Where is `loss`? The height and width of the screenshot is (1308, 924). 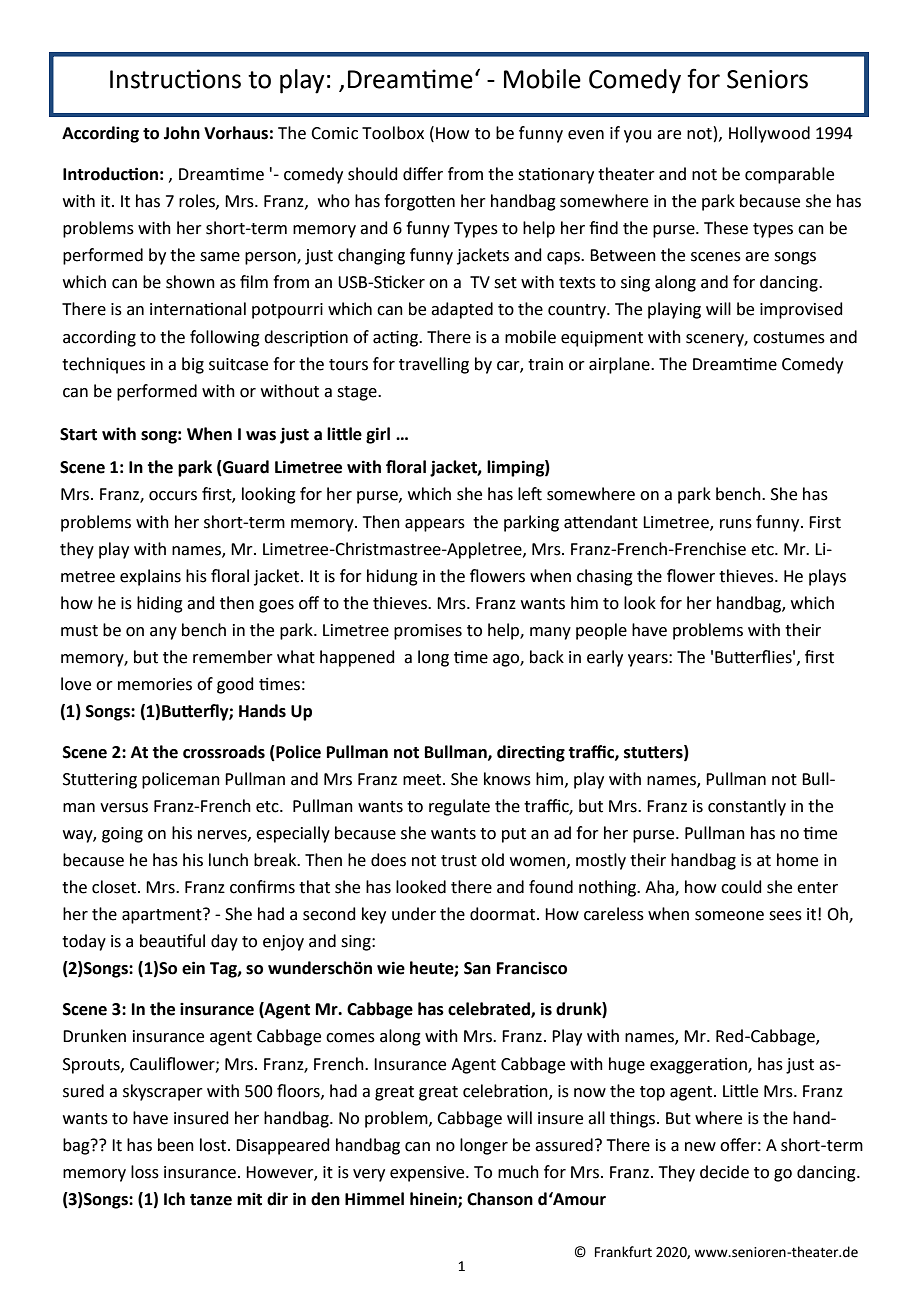 loss is located at coordinates (145, 1172).
